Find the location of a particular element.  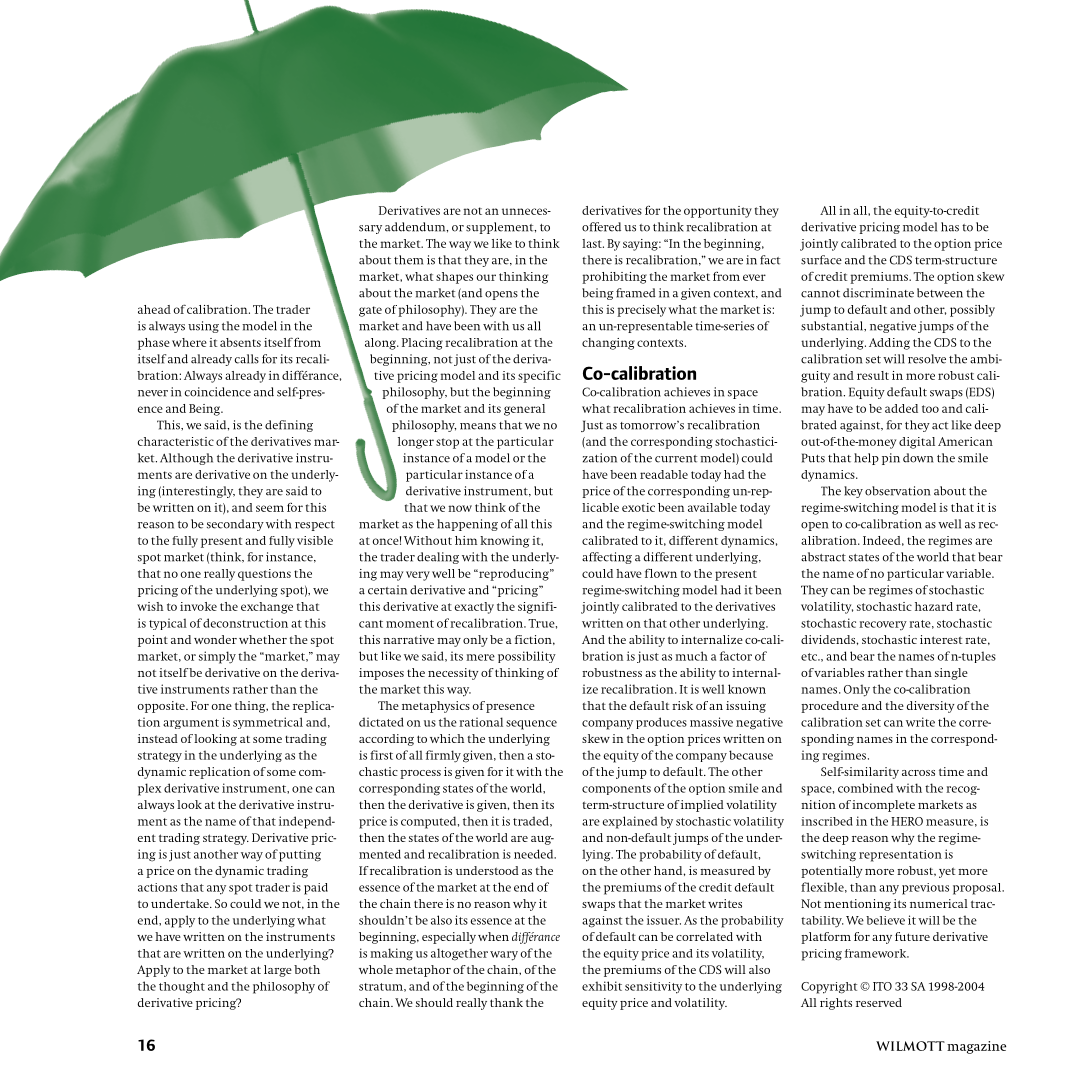

surface is located at coordinates (821, 260).
